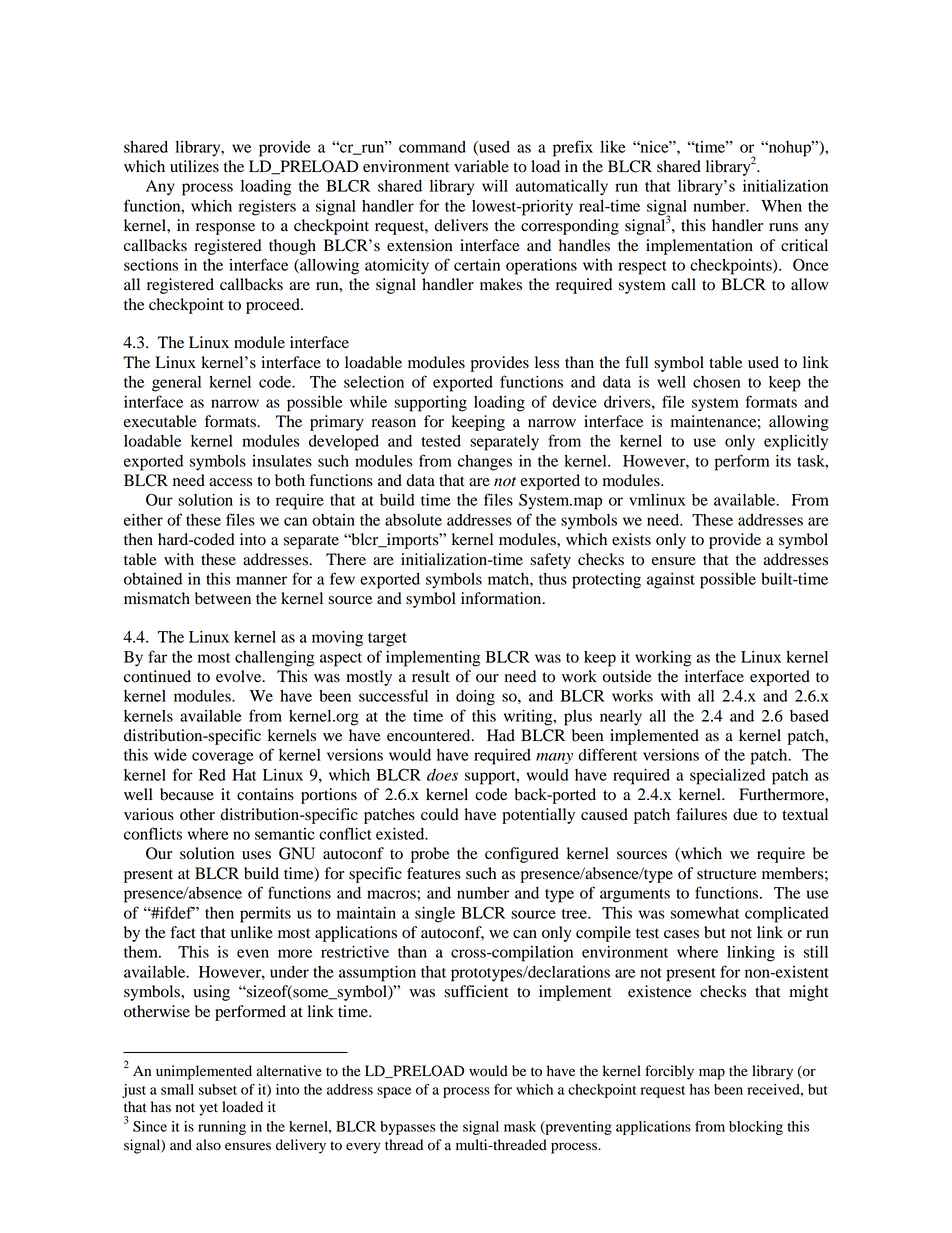  Describe the element at coordinates (671, 581) in the screenshot. I see `against` at that location.
